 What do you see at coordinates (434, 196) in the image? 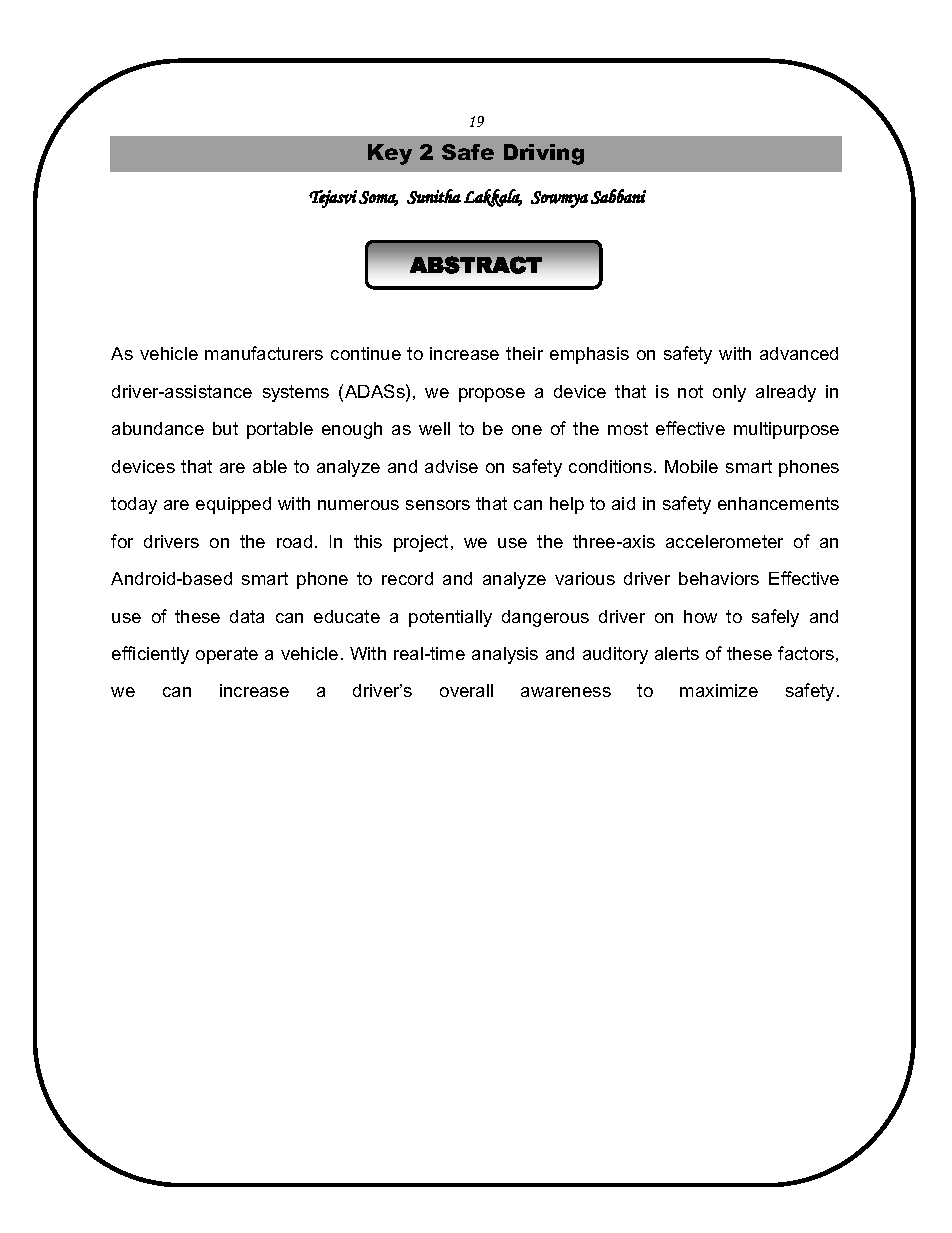
I see `Sunitha` at bounding box center [434, 196].
